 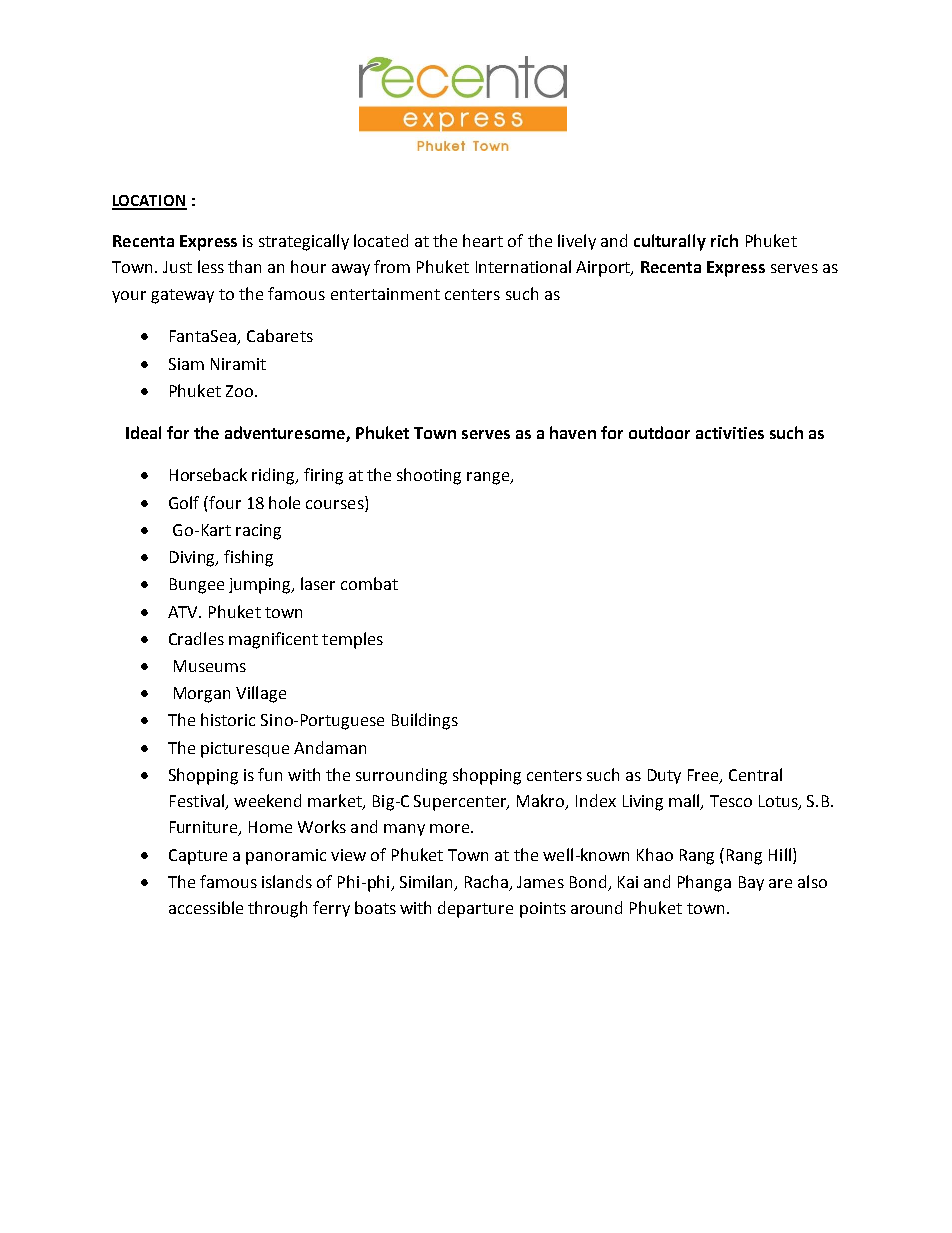 I want to click on Bay, so click(x=751, y=883).
